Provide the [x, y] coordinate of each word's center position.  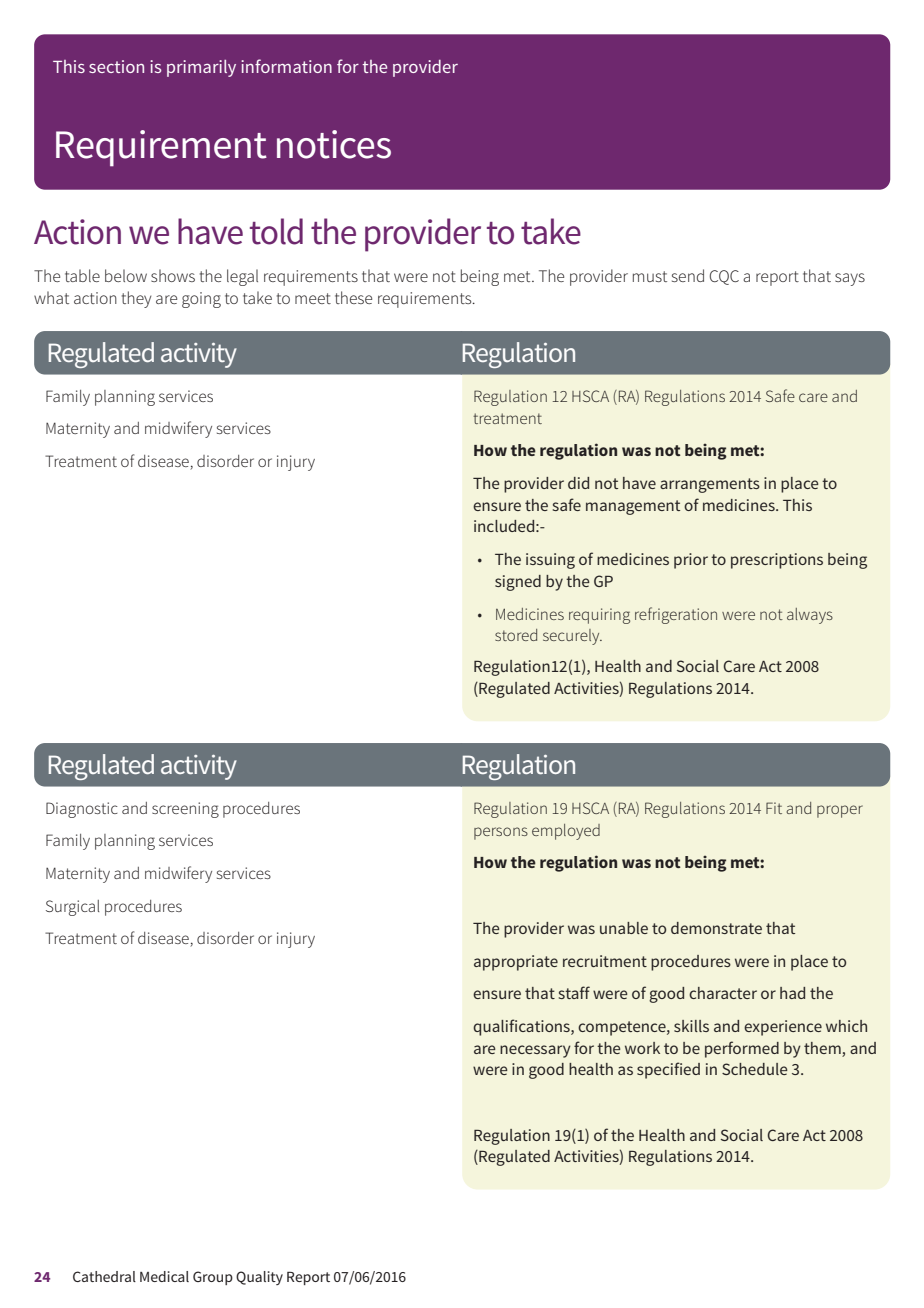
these [353, 297]
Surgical [73, 908]
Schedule [755, 1069]
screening [185, 810]
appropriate [516, 963]
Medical [164, 1276]
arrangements [710, 485]
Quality [259, 1278]
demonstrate [716, 928]
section [116, 66]
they [136, 299]
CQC [724, 277]
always [810, 616]
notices [334, 144]
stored [516, 635]
